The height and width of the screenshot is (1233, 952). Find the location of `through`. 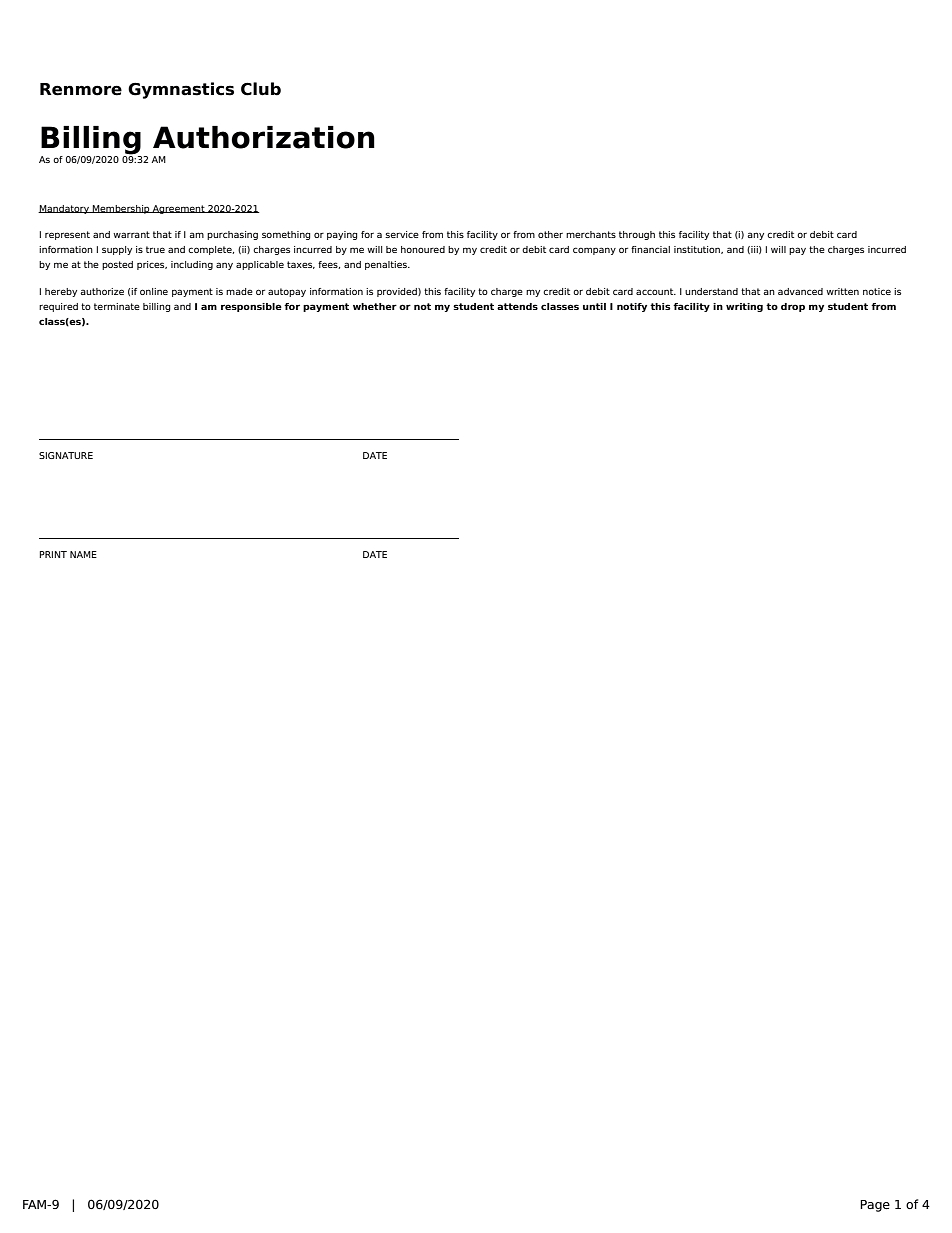

through is located at coordinates (637, 235).
